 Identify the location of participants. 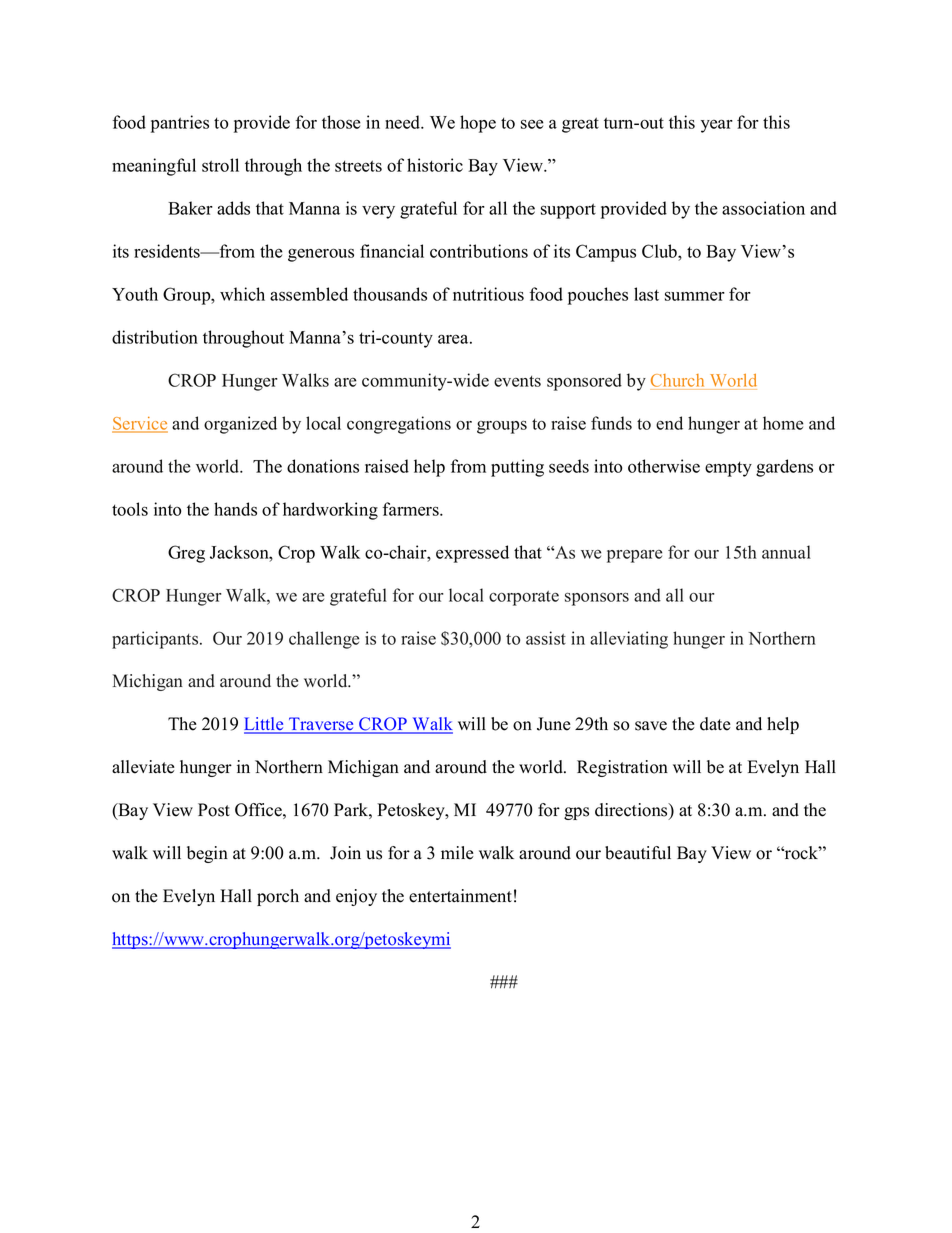
(156, 640).
